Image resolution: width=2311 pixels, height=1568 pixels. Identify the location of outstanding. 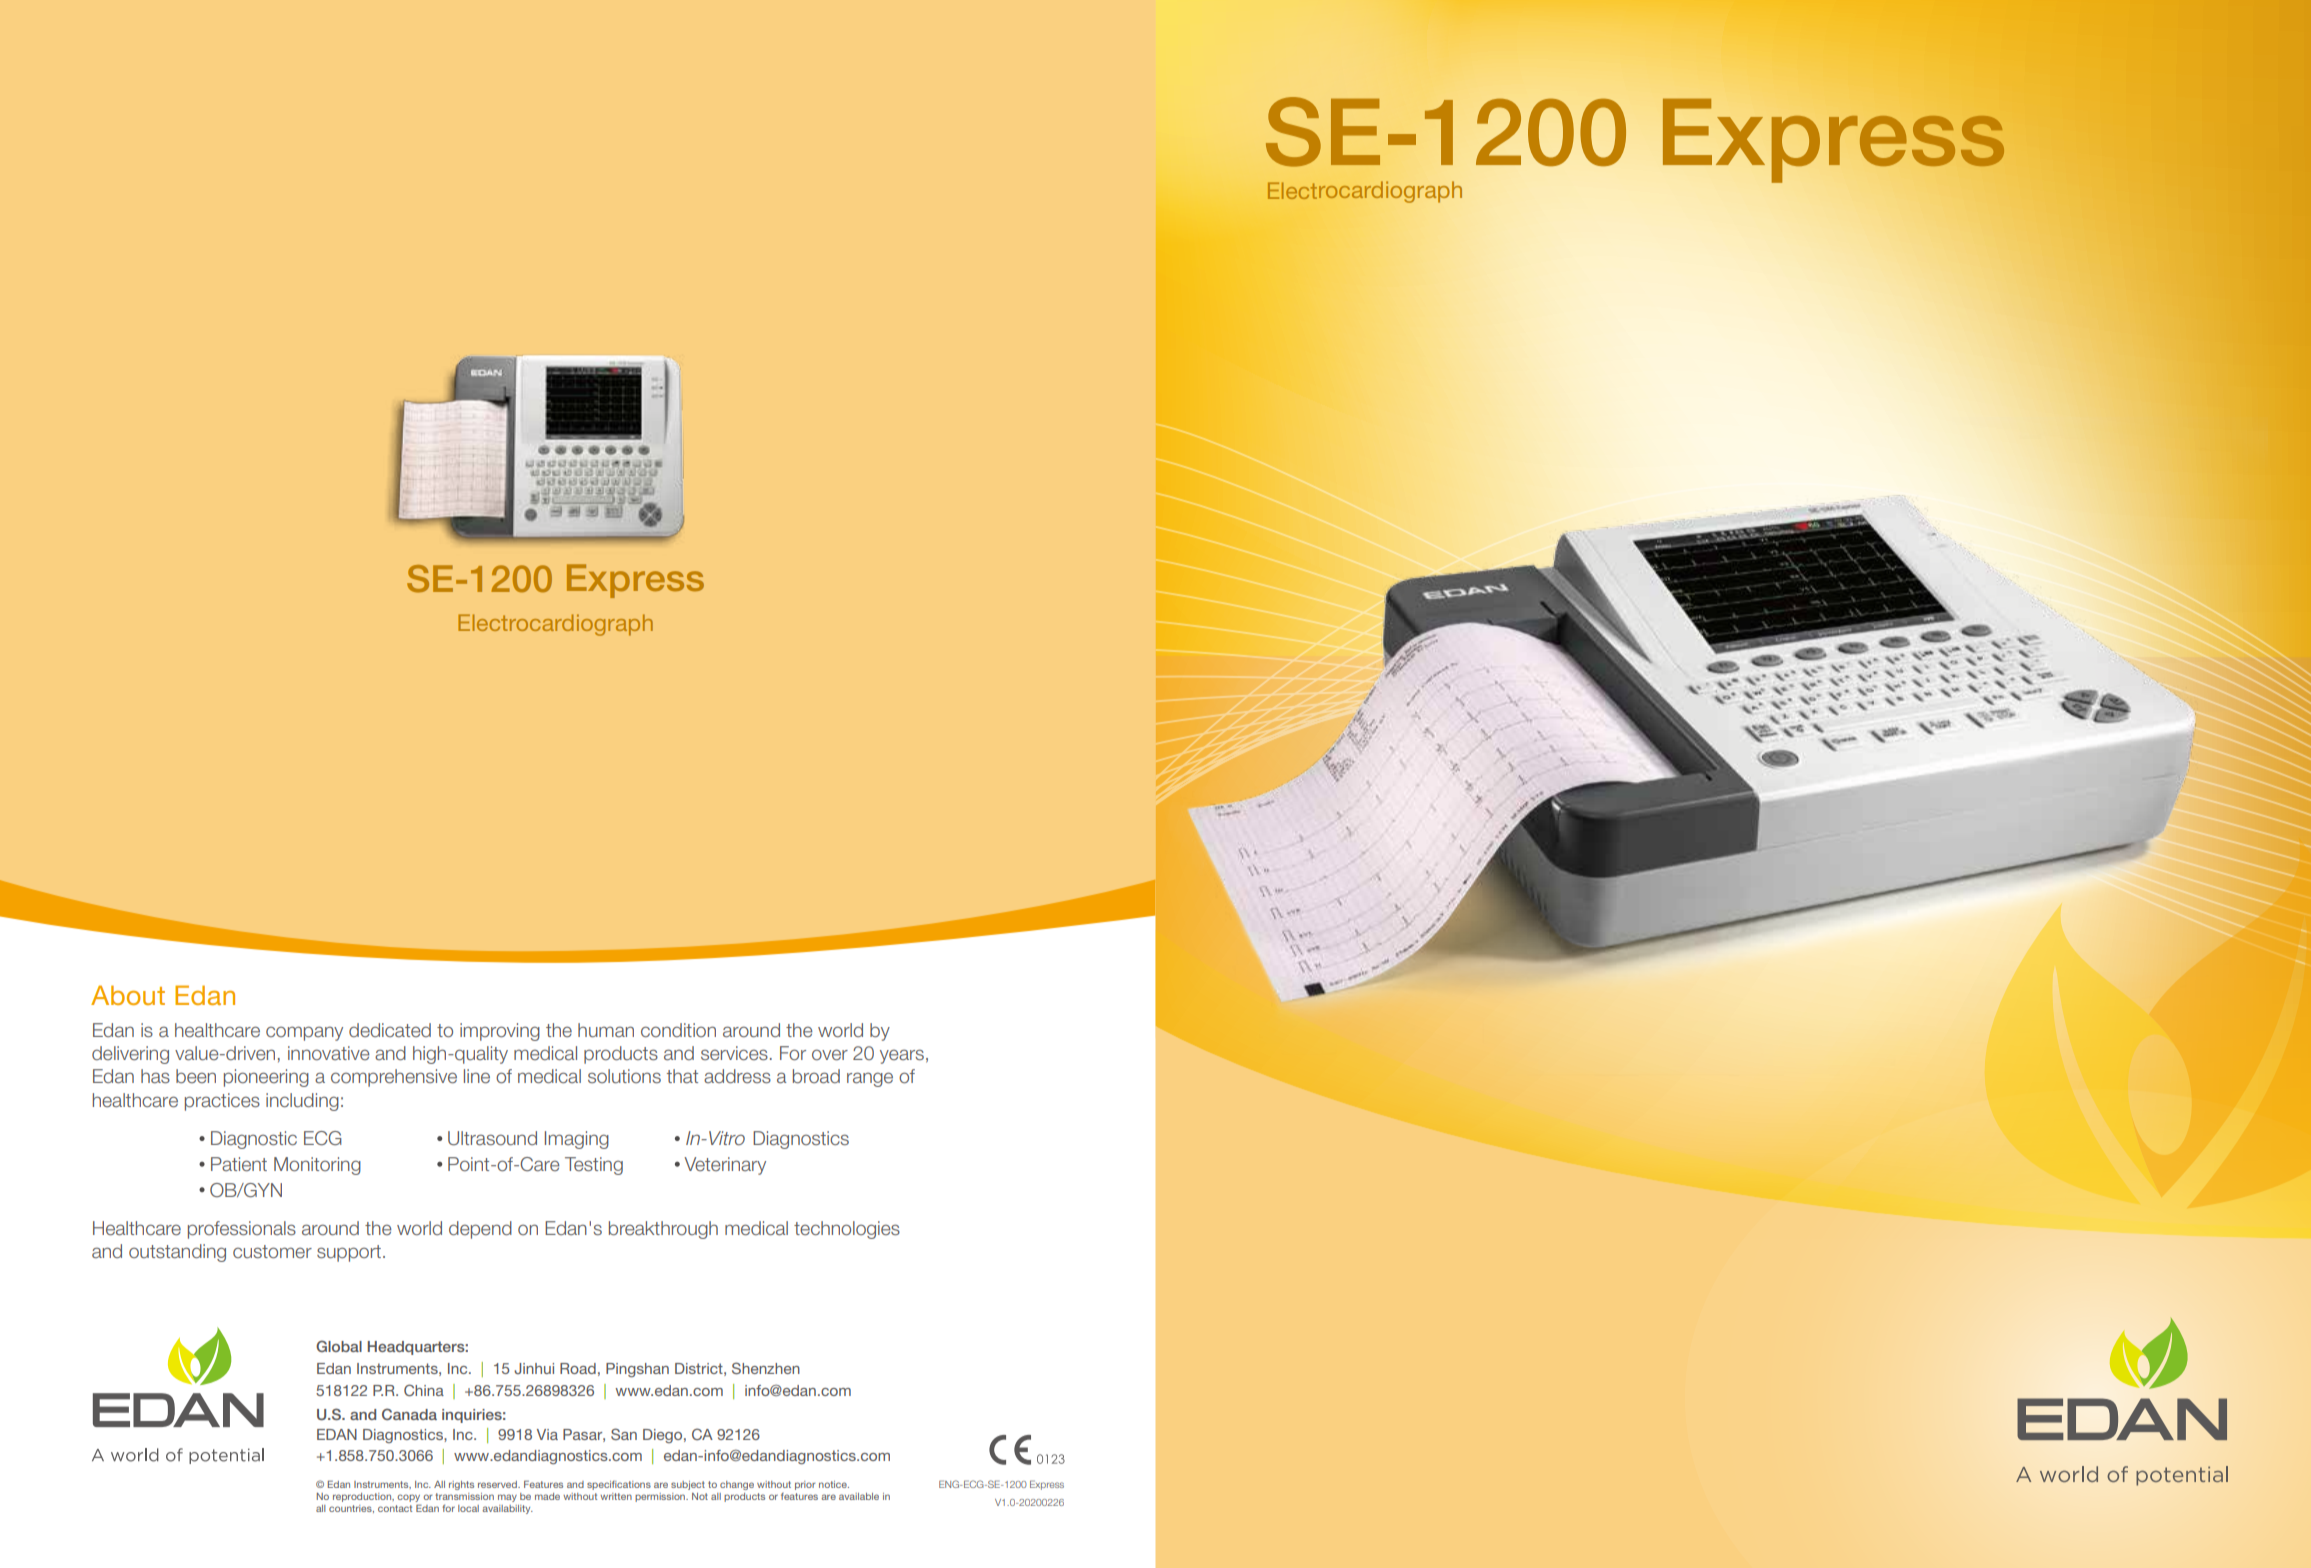
(177, 1253).
